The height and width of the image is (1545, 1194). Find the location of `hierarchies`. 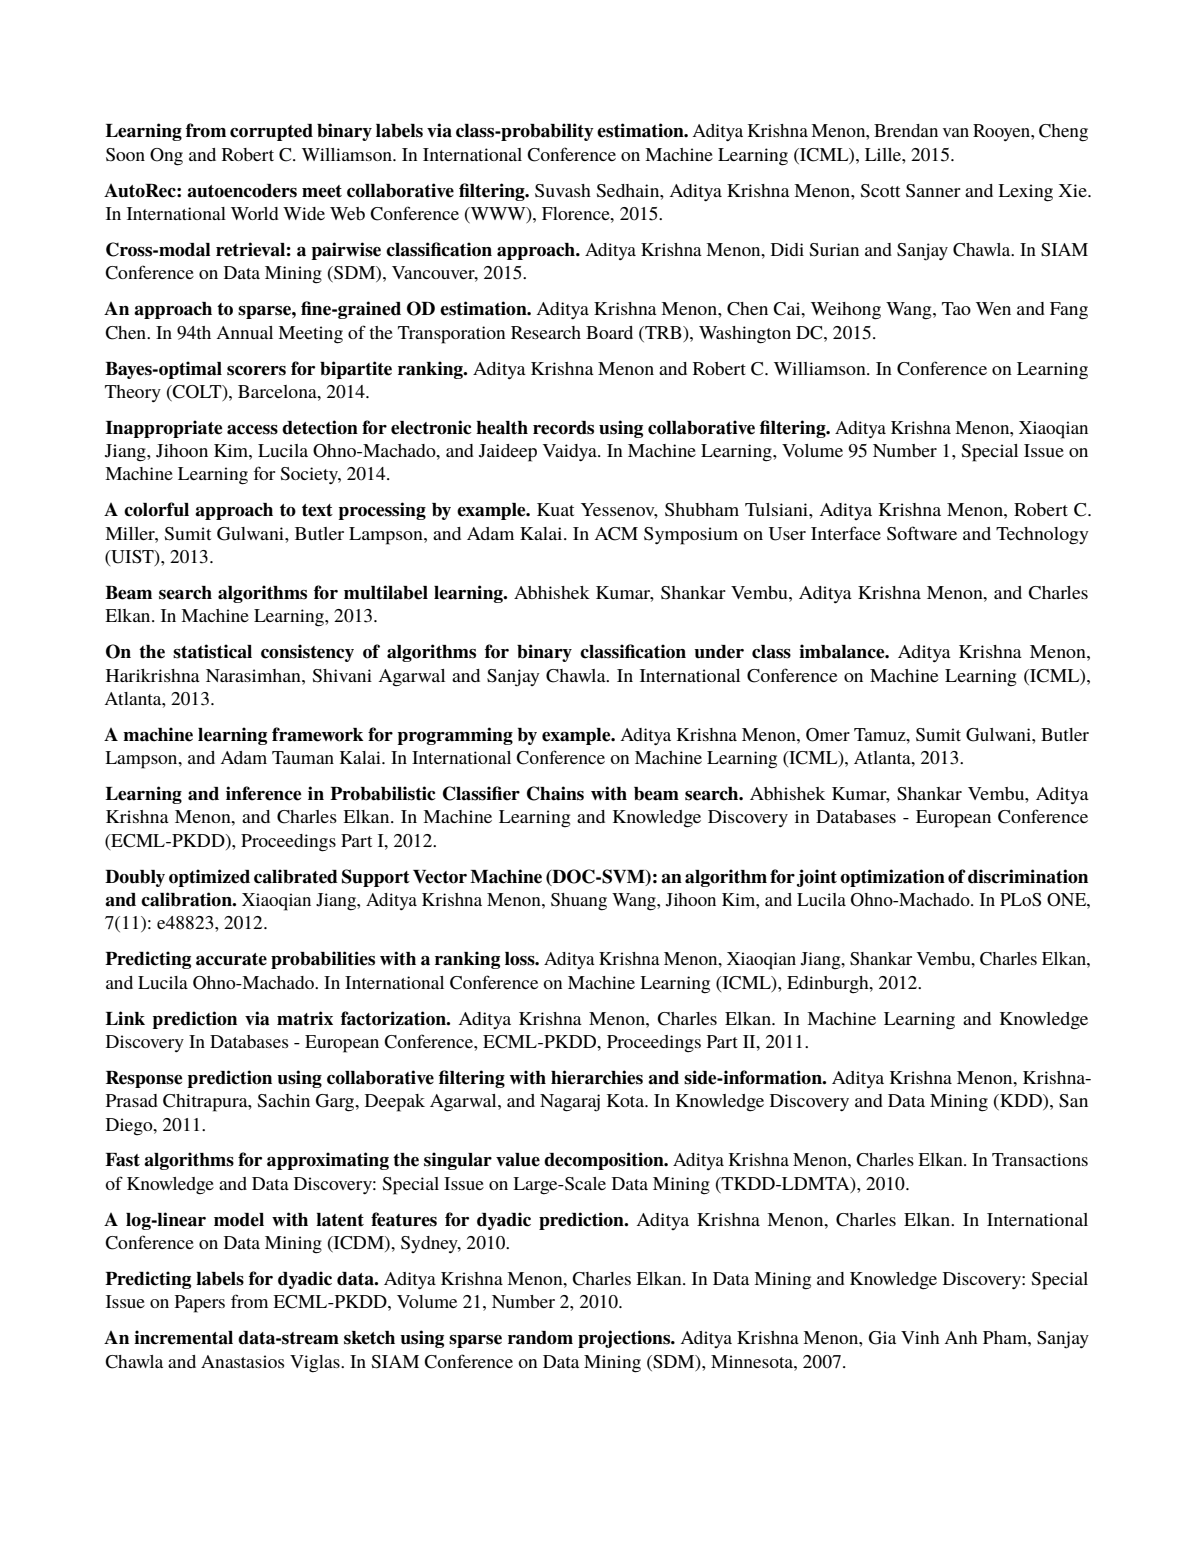

hierarchies is located at coordinates (597, 1077).
